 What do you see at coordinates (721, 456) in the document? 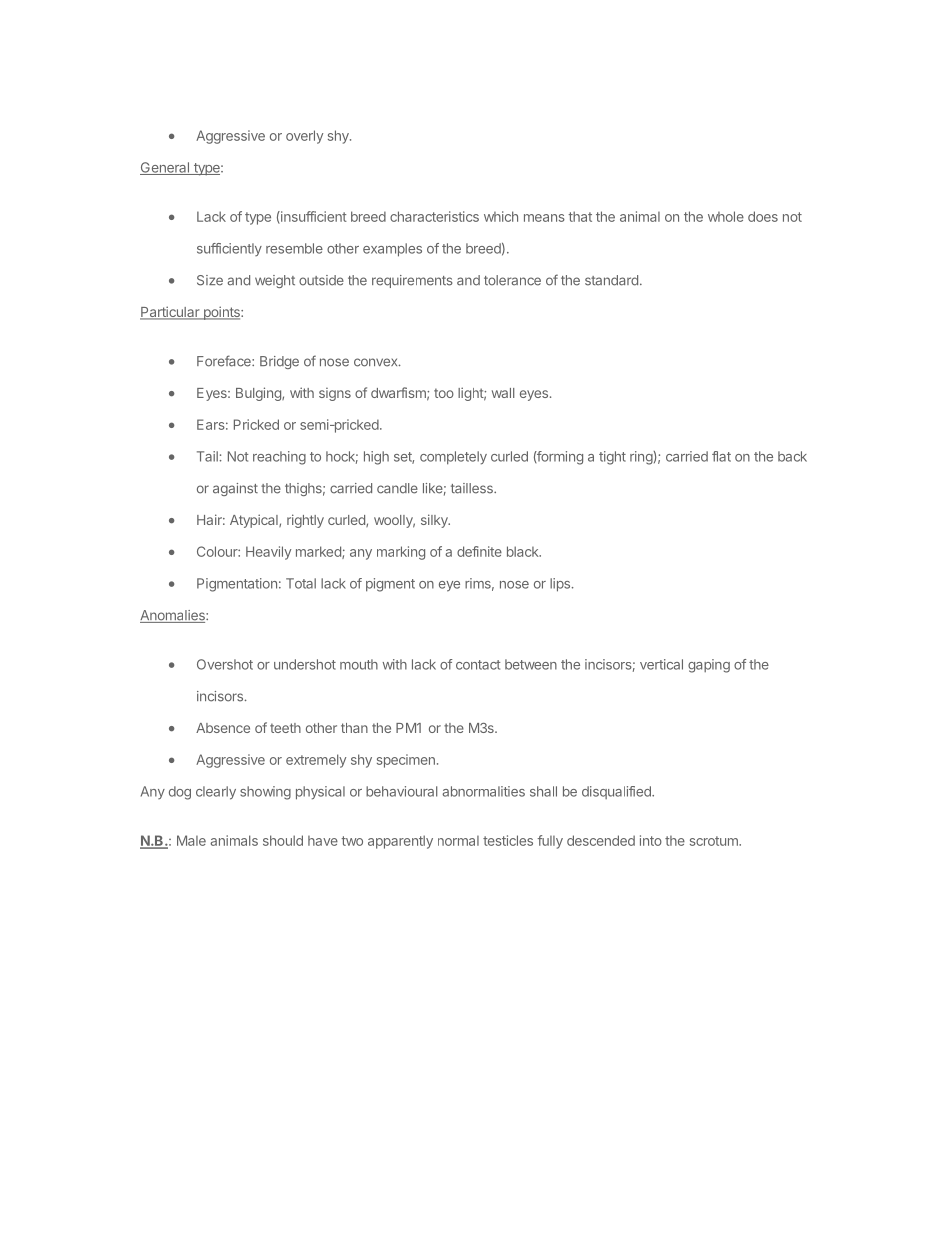
I see `flat` at bounding box center [721, 456].
